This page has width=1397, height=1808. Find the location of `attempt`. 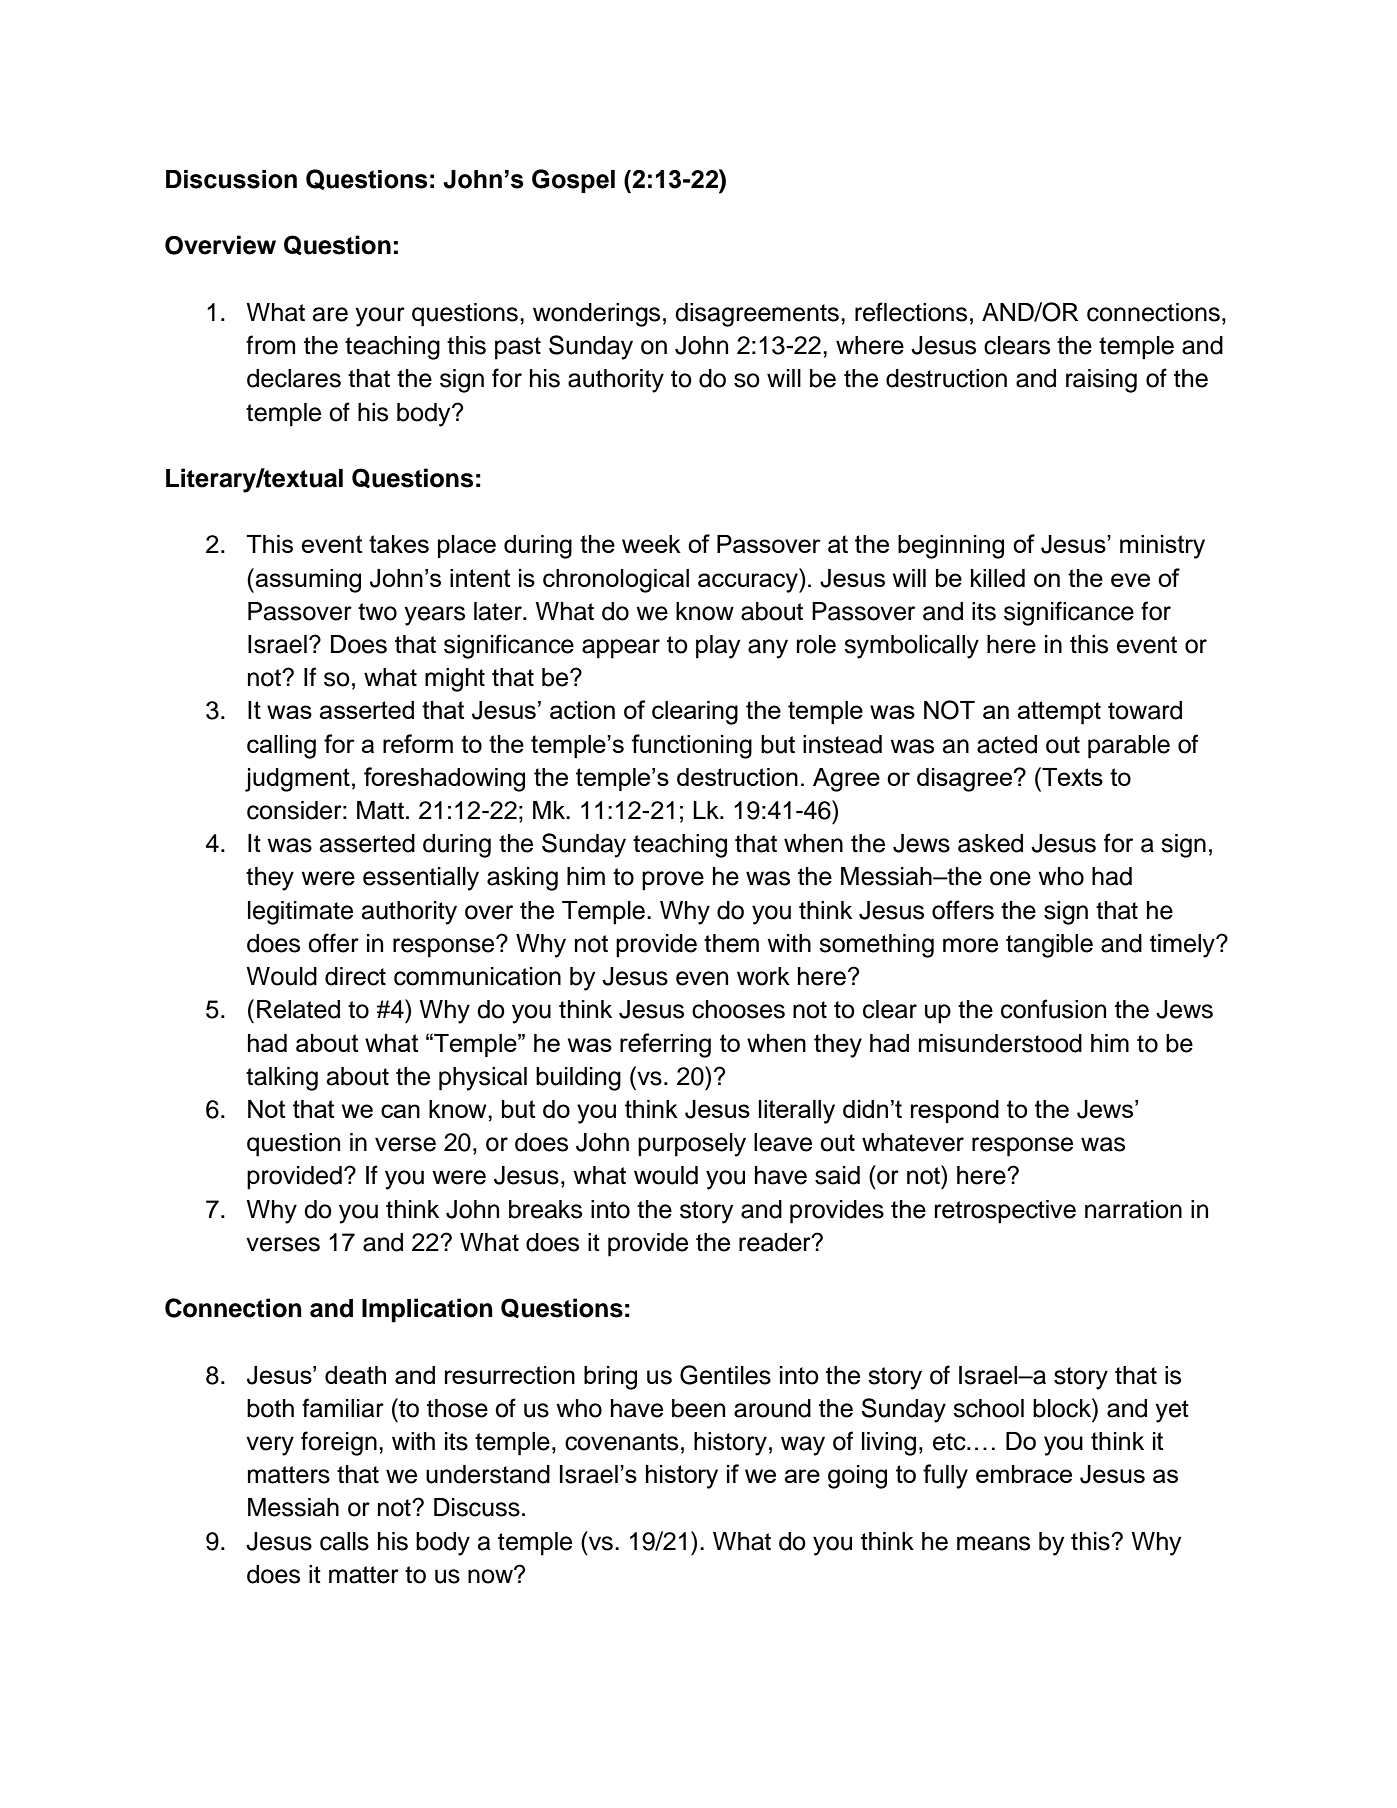

attempt is located at coordinates (1059, 713).
